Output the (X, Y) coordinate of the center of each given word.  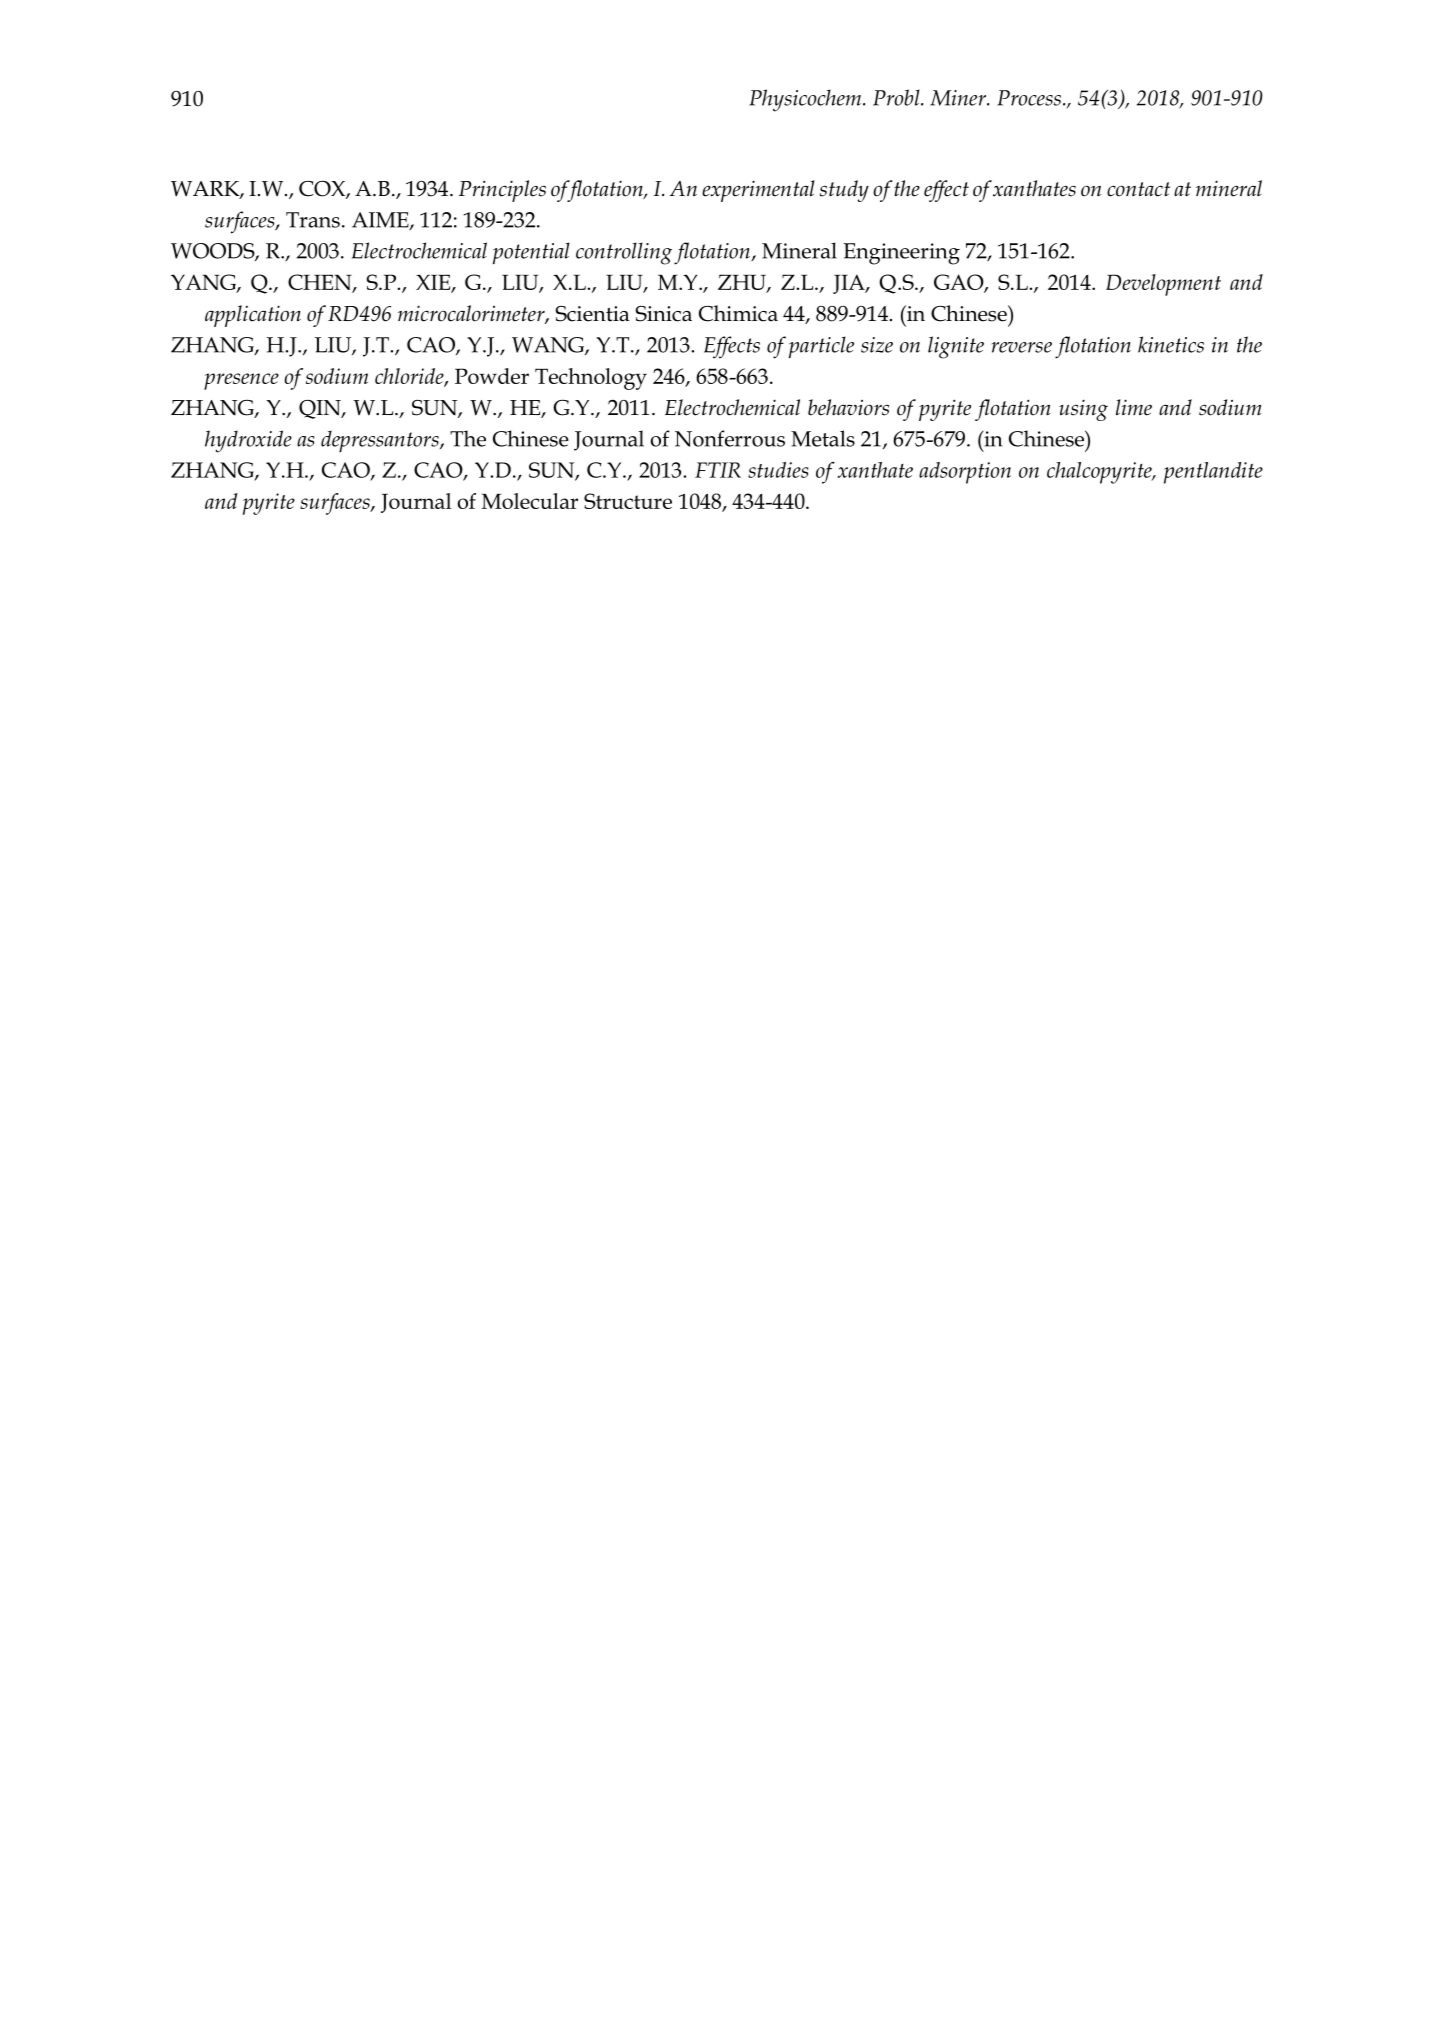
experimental (758, 191)
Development (1163, 285)
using (1083, 410)
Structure (628, 501)
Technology (591, 379)
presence (241, 381)
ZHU (743, 283)
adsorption (965, 473)
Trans (313, 220)
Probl (897, 97)
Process (1029, 98)
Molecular (530, 501)
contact (1138, 189)
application (253, 316)
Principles (502, 191)
